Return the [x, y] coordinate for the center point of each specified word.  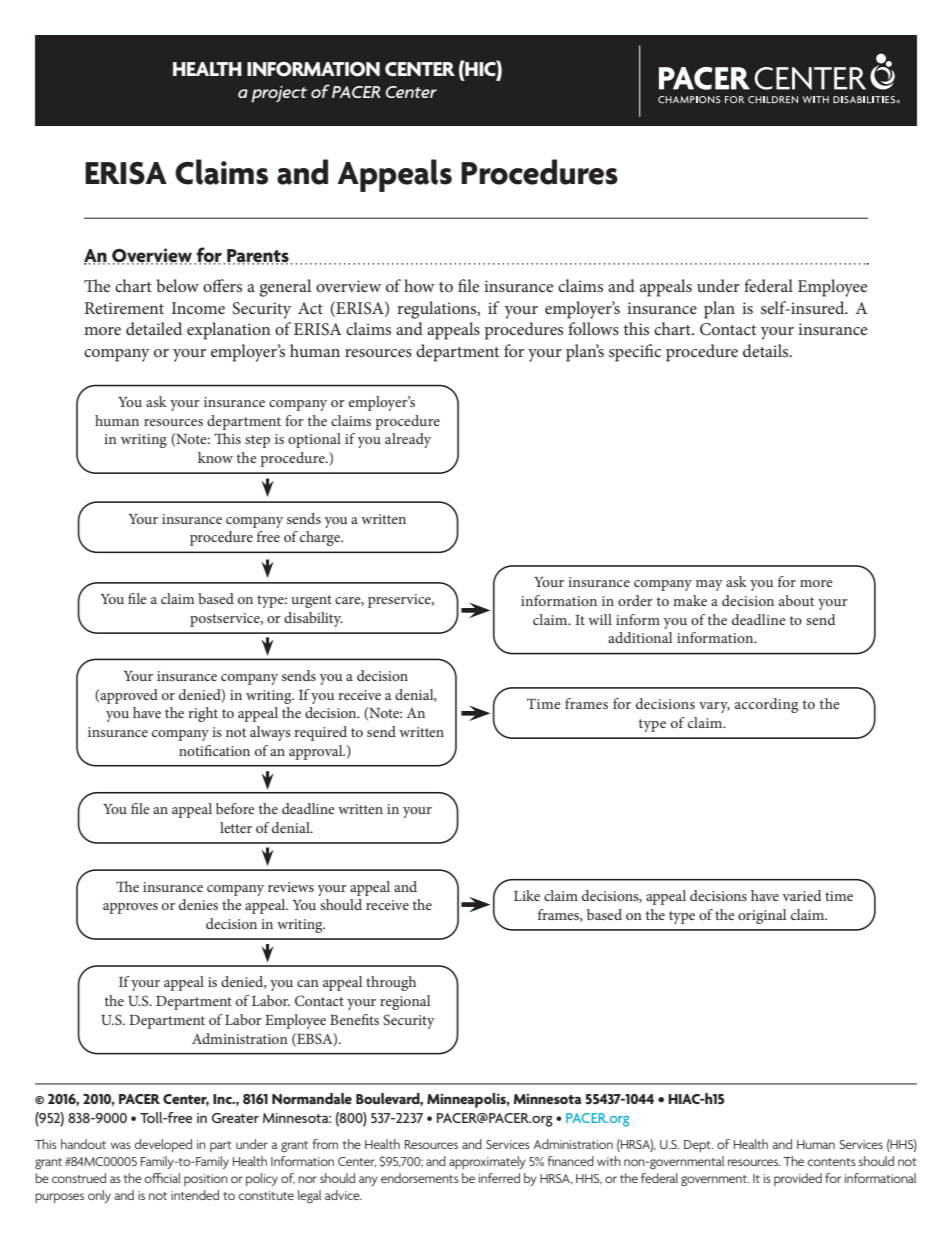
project [279, 94]
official [162, 1178]
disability [313, 619]
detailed [154, 328]
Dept [698, 1146]
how [419, 285]
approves [130, 908]
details [767, 350]
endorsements [420, 1178]
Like [527, 895]
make [690, 600]
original [762, 916]
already [408, 440]
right [203, 714]
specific [635, 353]
